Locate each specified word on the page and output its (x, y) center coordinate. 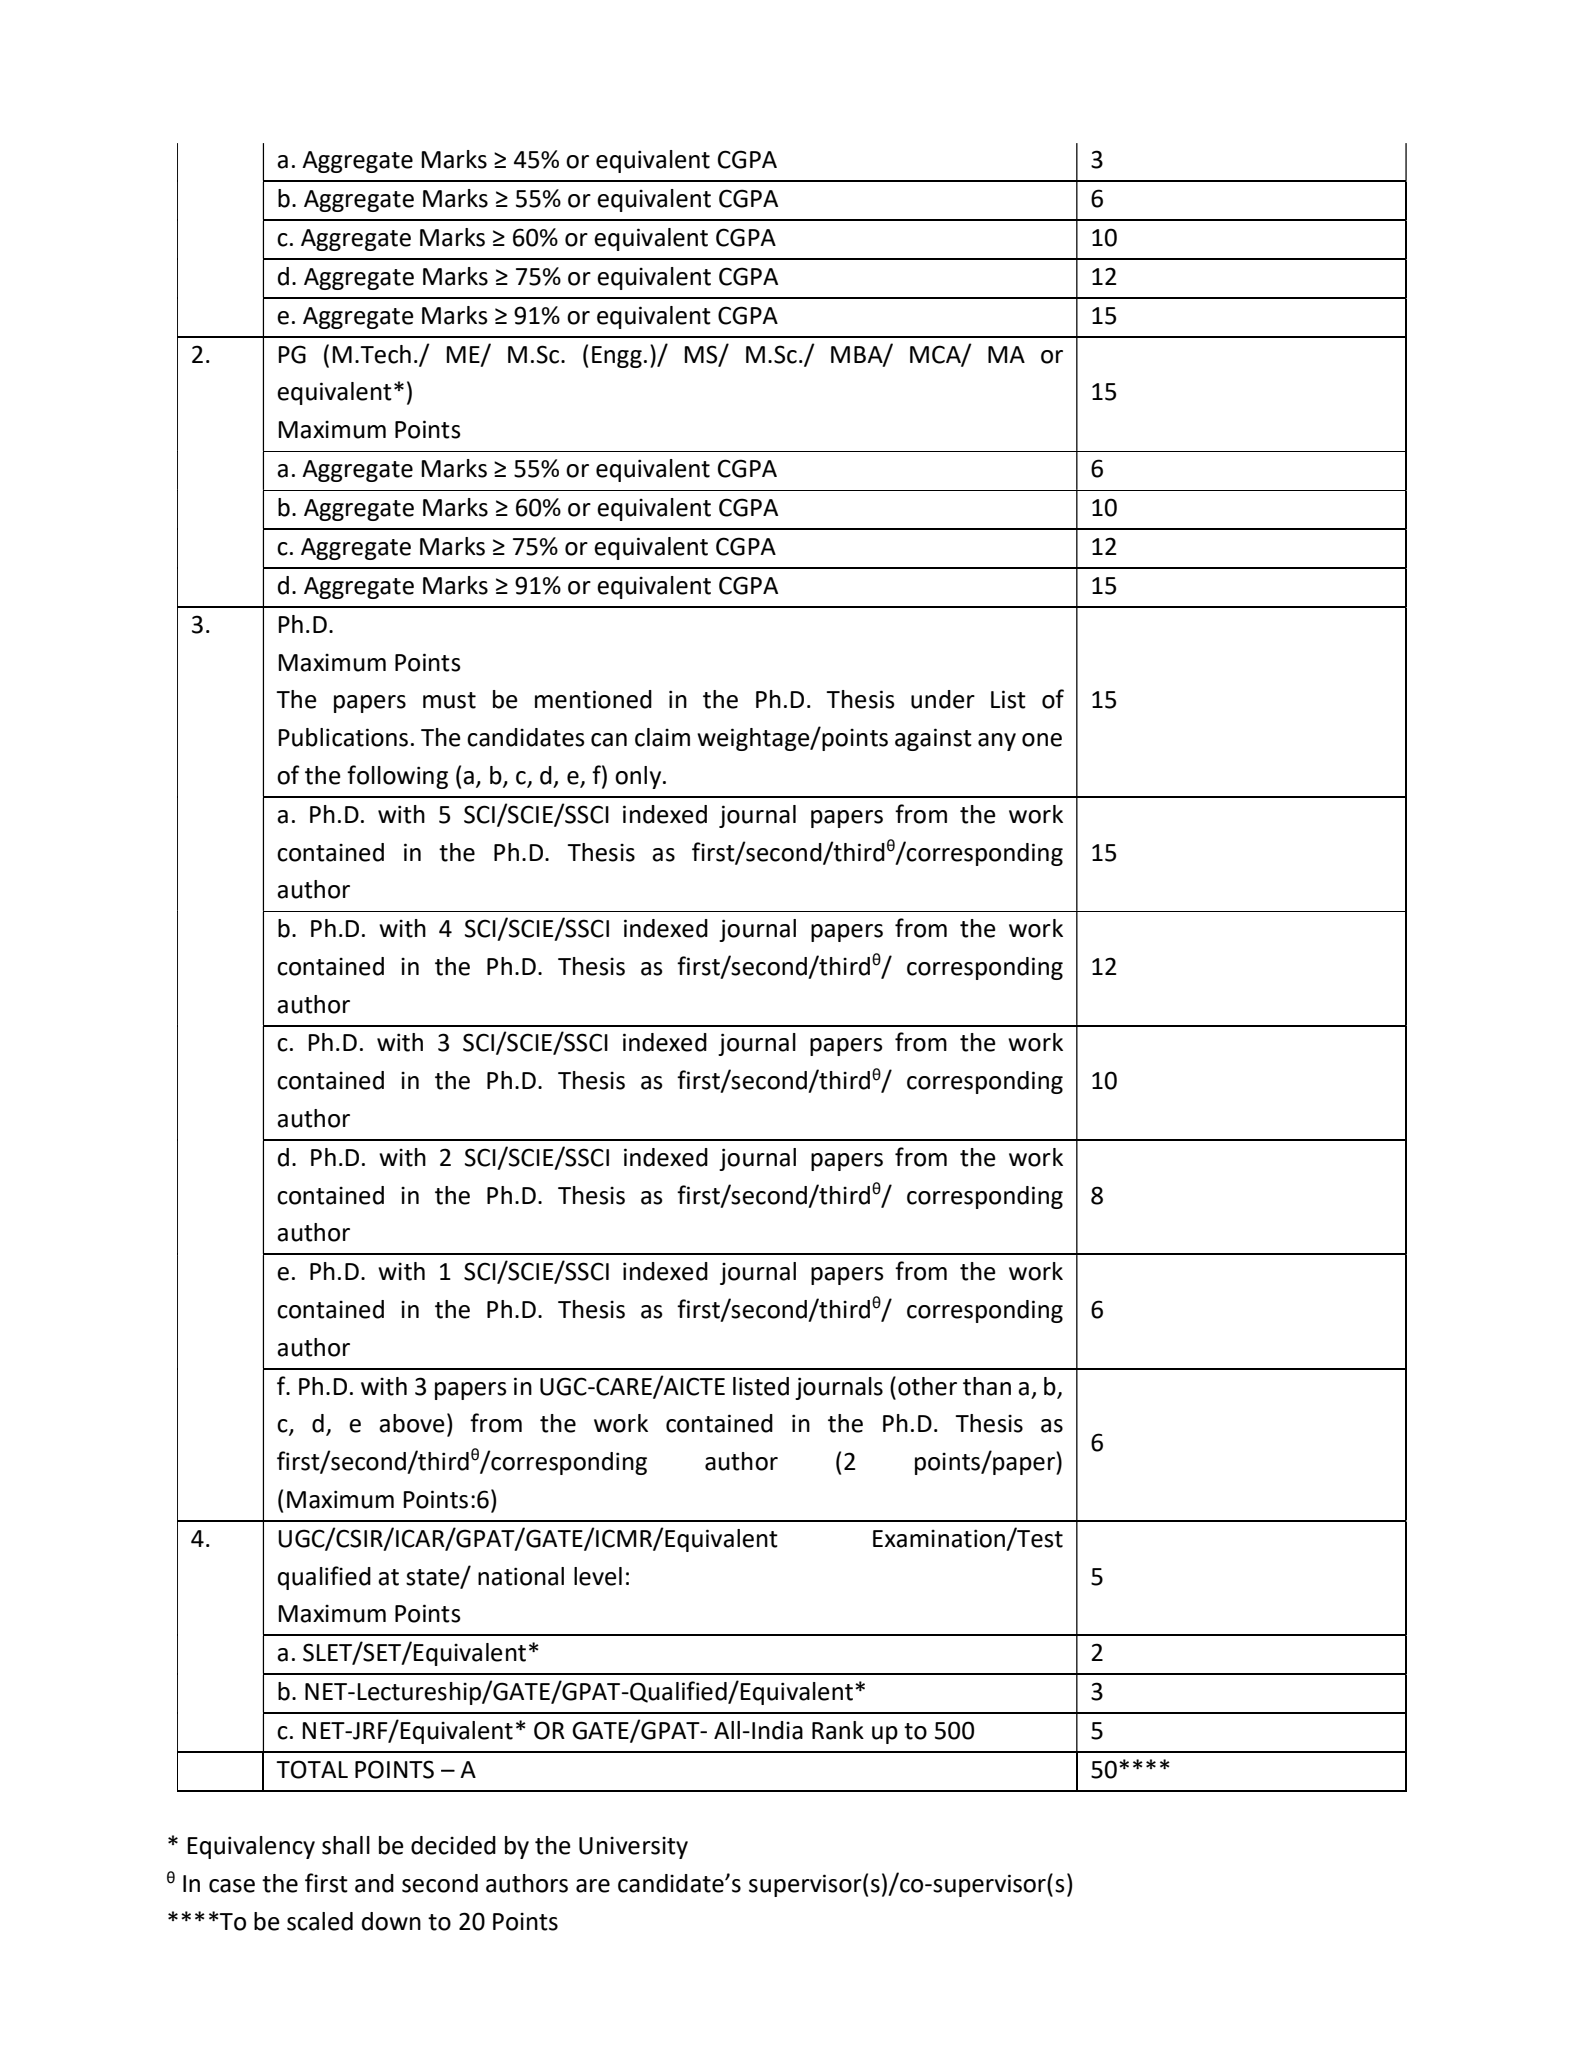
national (521, 1576)
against (933, 739)
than (987, 1386)
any (997, 742)
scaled (320, 1921)
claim (662, 737)
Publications (343, 737)
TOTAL (312, 1769)
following (397, 777)
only (639, 777)
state (434, 1578)
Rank (838, 1730)
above (412, 1423)
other (927, 1386)
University (633, 1847)
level (598, 1576)
